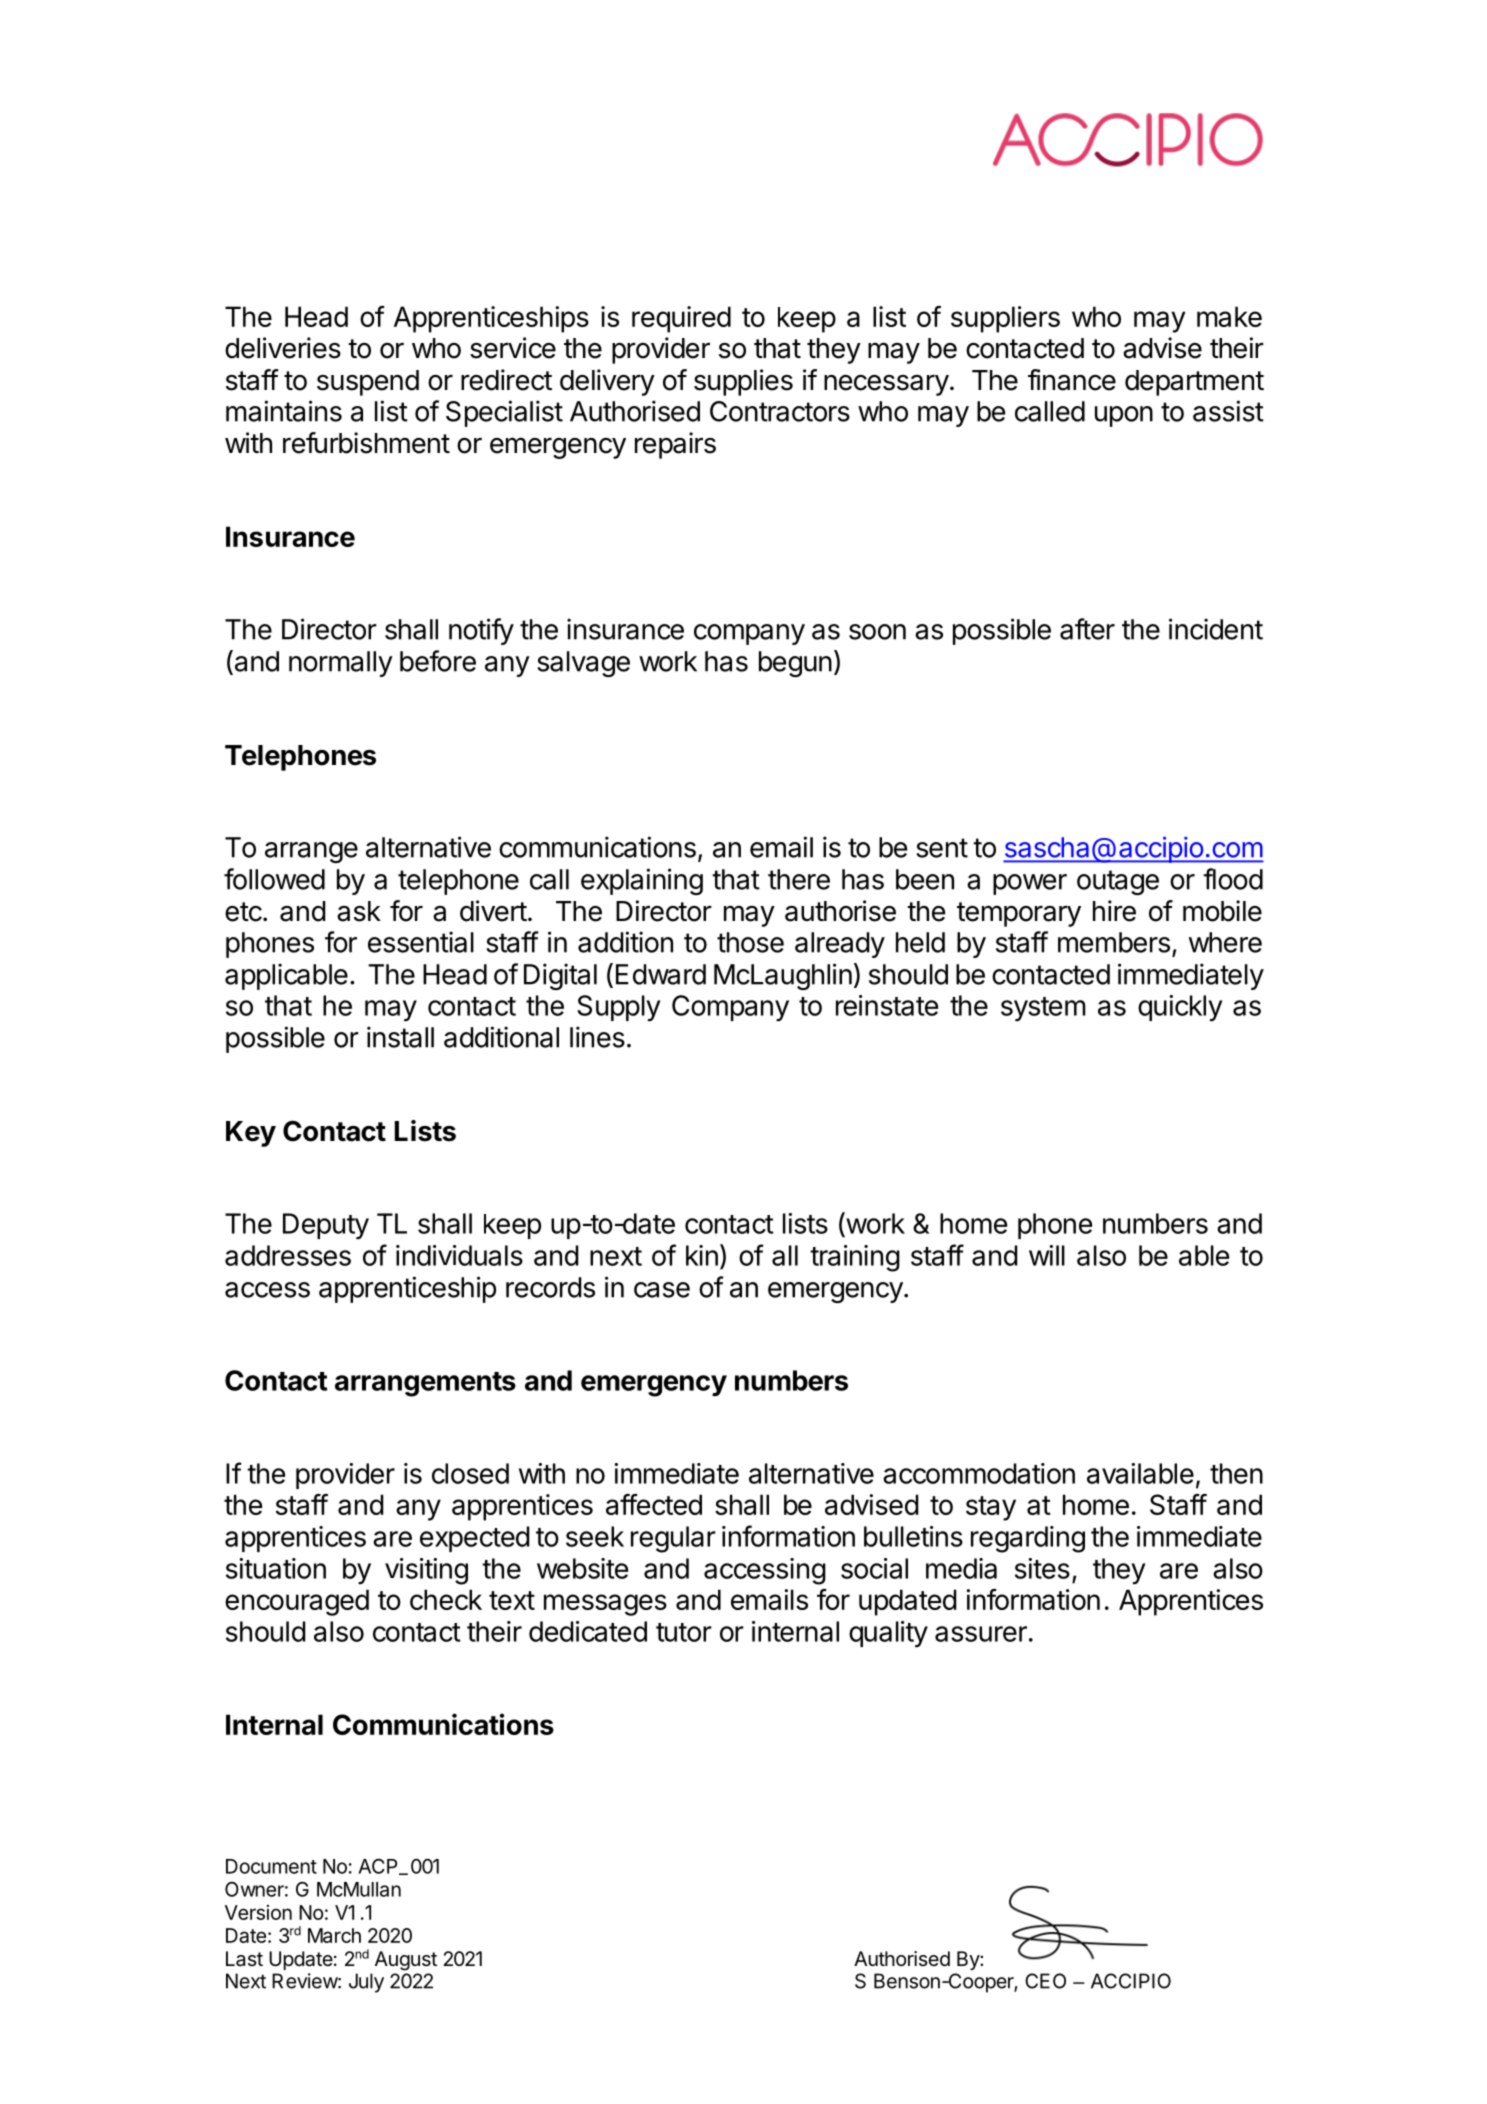 This image has width=1487, height=2104. What do you see at coordinates (743, 382) in the image?
I see `supplies` at bounding box center [743, 382].
